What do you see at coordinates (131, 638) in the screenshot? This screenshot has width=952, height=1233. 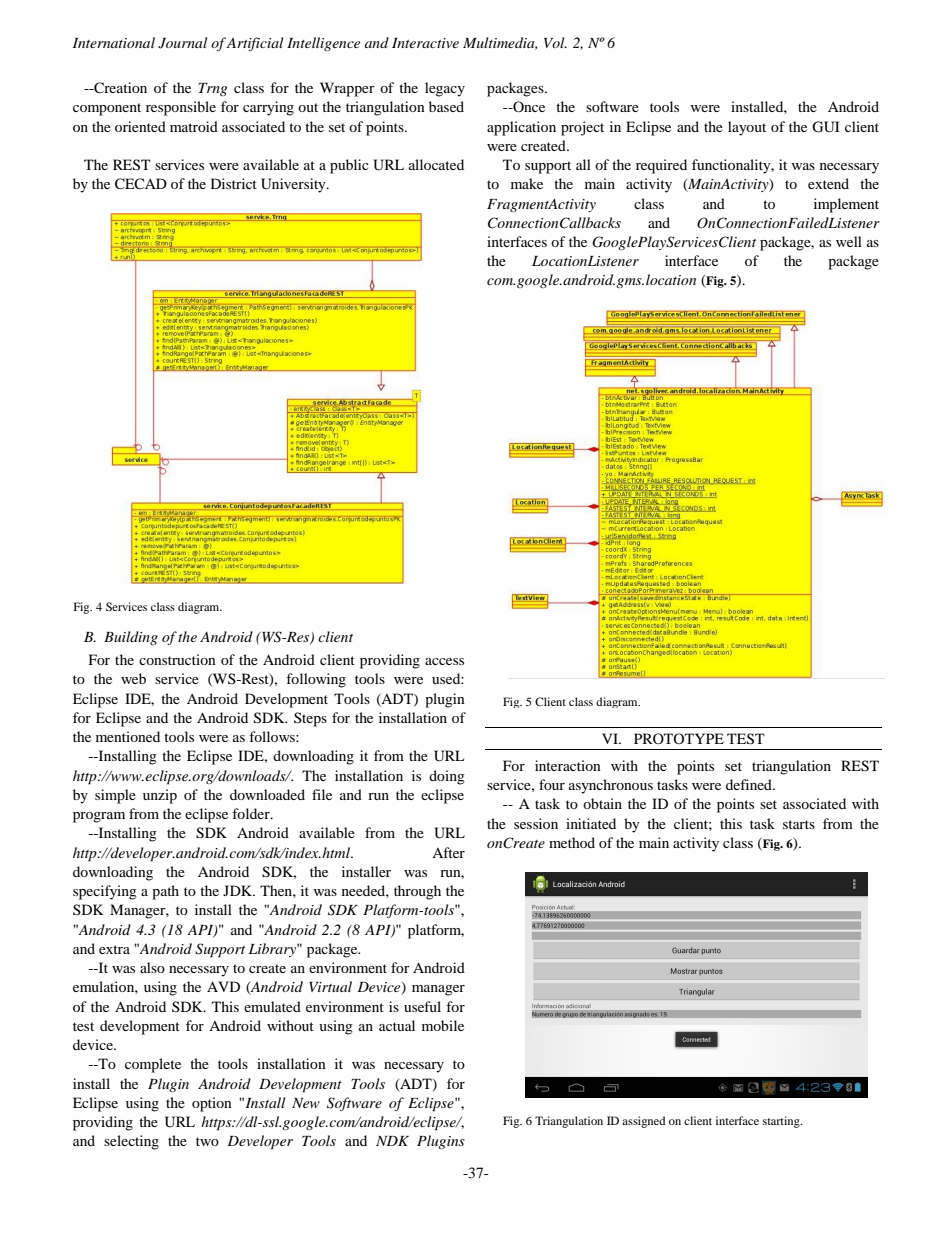 I see `Building` at bounding box center [131, 638].
